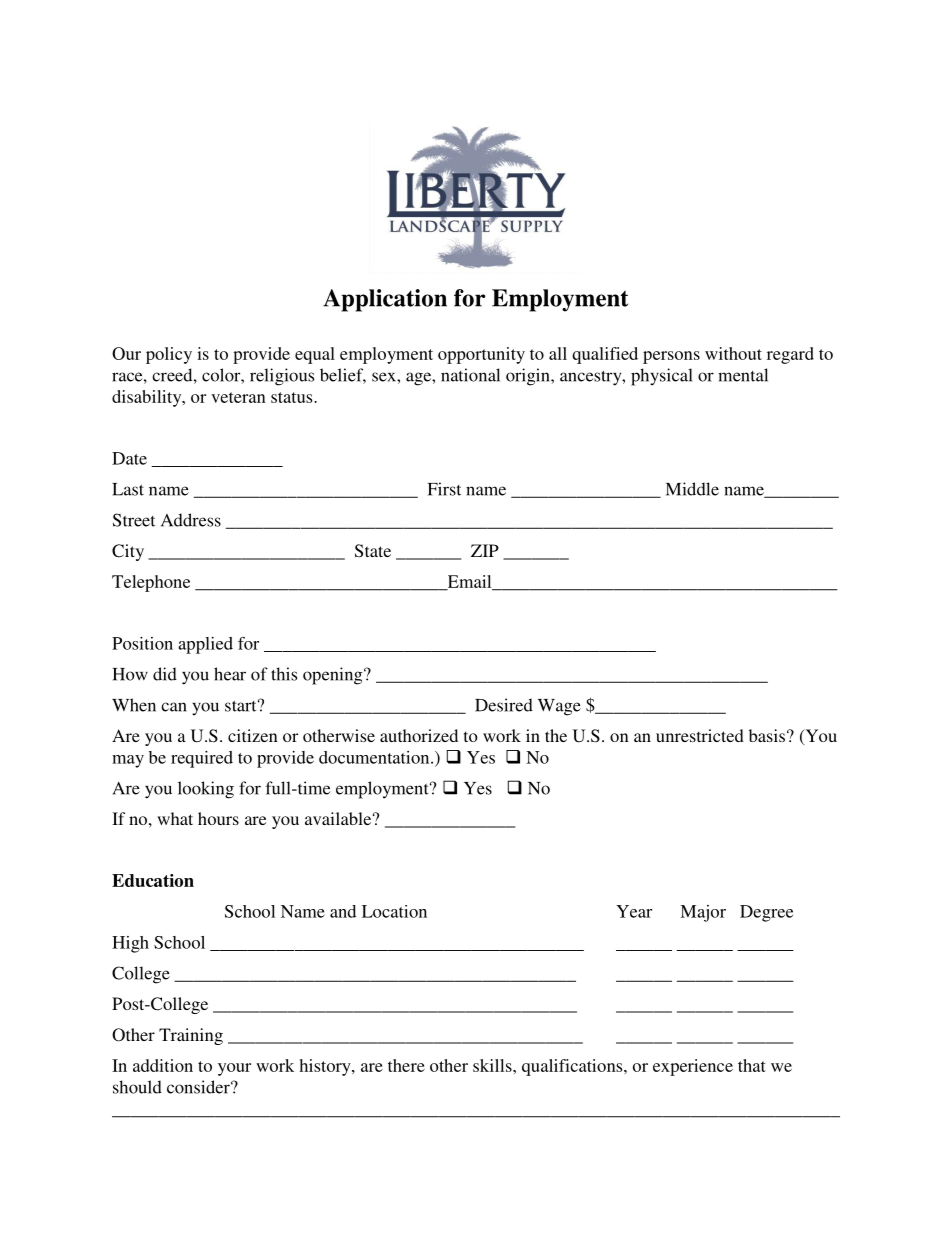 The height and width of the document is (1233, 952). What do you see at coordinates (153, 880) in the document?
I see `Education` at bounding box center [153, 880].
